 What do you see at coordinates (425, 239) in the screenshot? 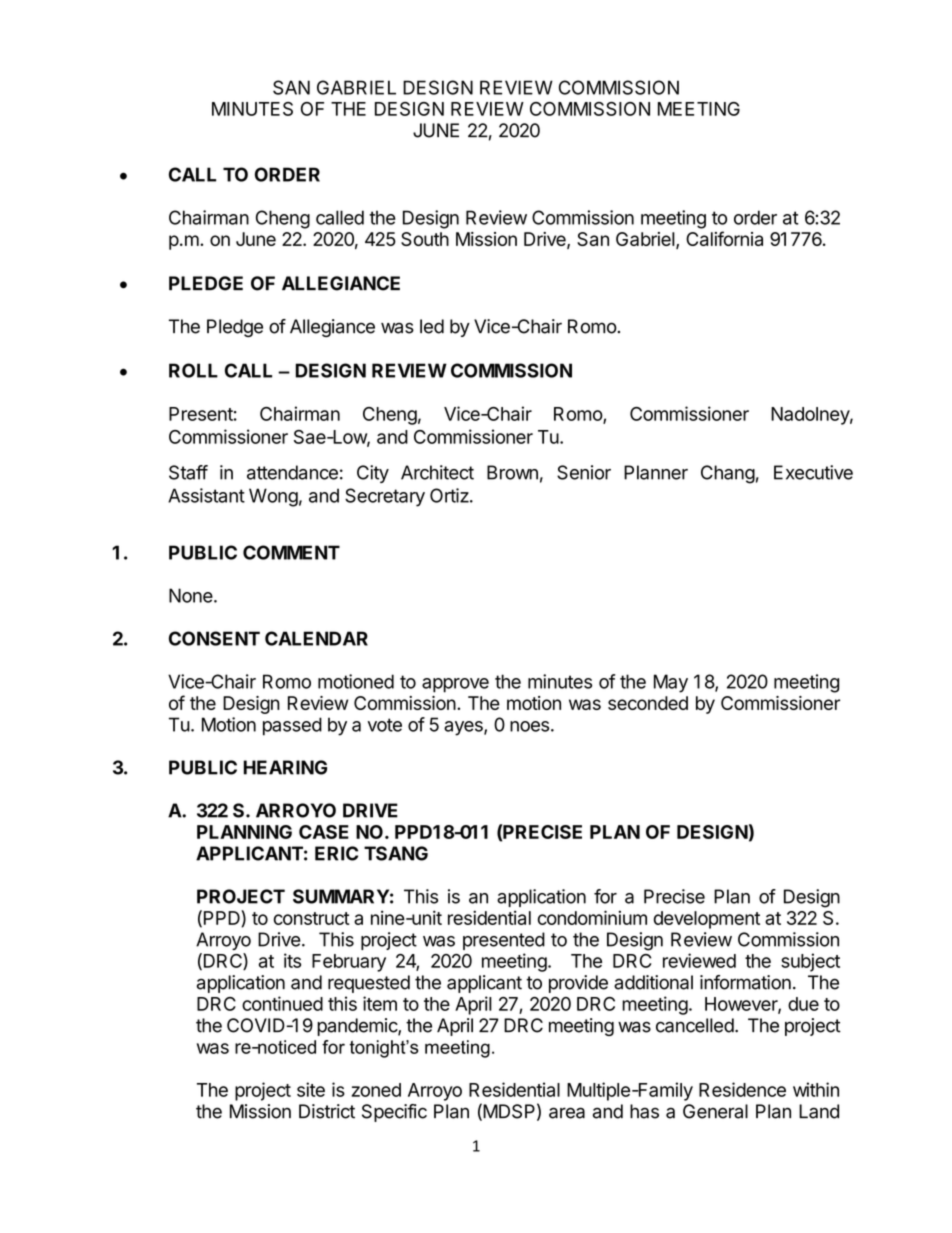
I see `South` at bounding box center [425, 239].
